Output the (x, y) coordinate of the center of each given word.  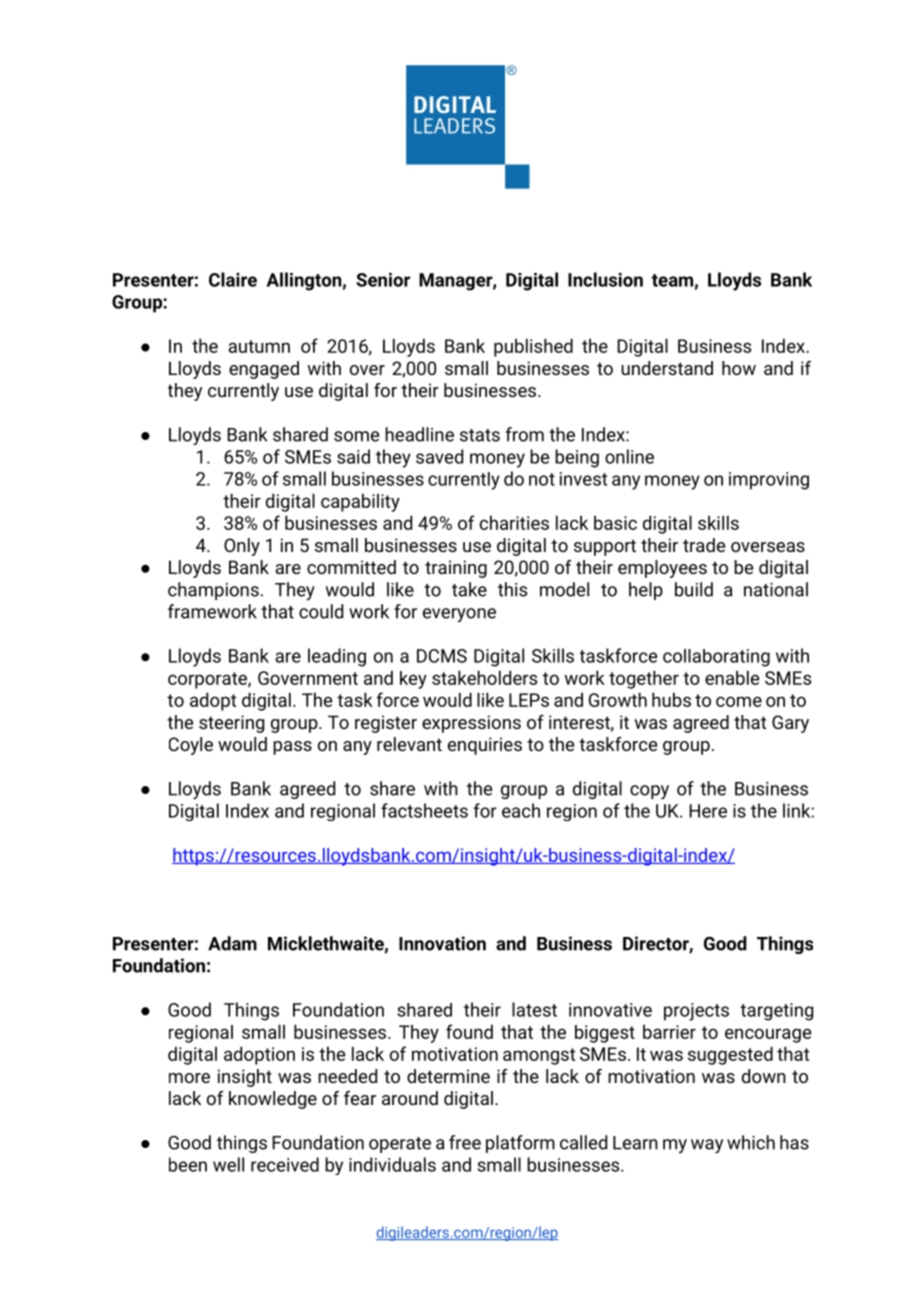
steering (231, 724)
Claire (233, 279)
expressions (471, 724)
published (533, 347)
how (739, 368)
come (739, 701)
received (285, 1164)
